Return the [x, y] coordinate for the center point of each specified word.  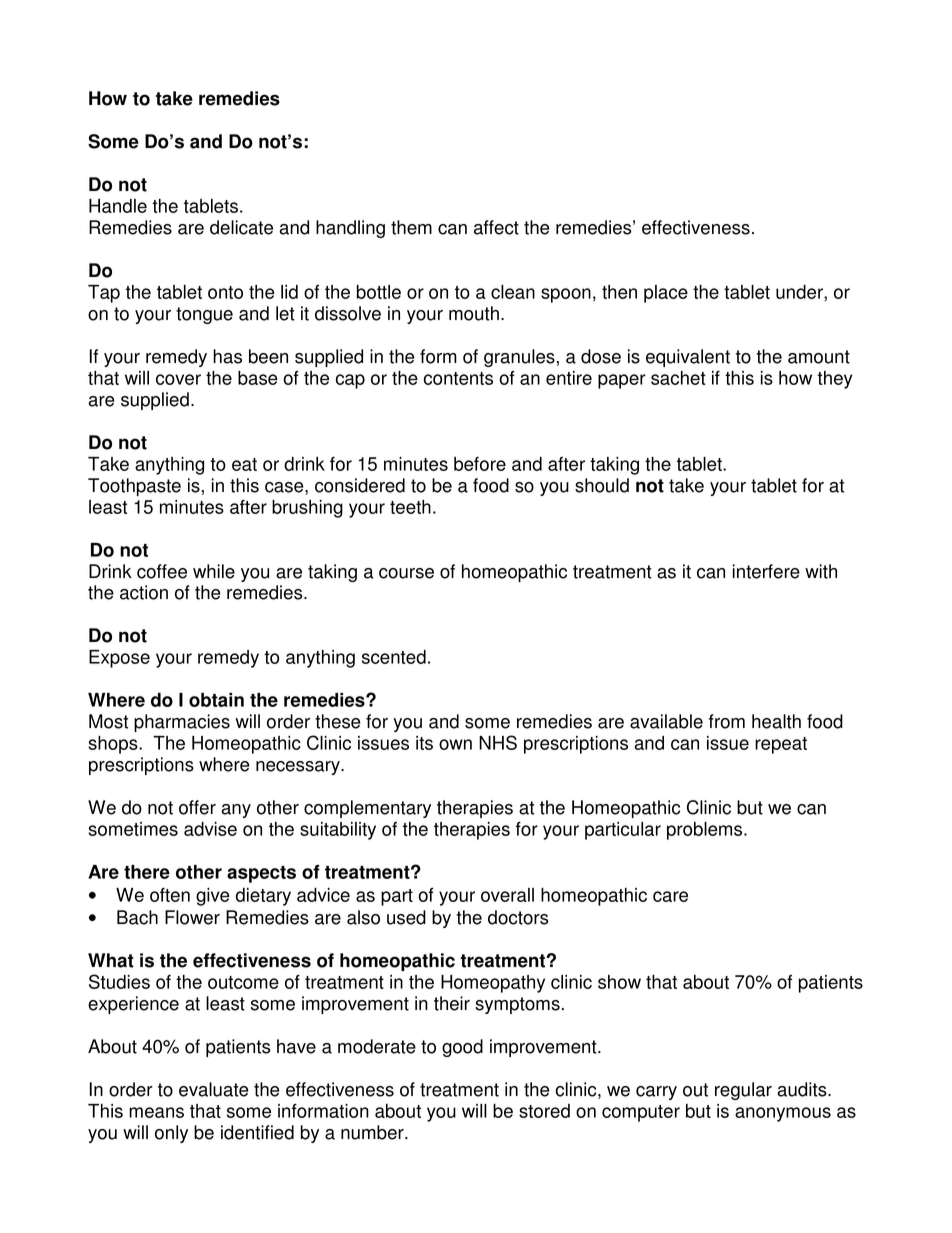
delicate [241, 227]
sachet [678, 378]
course [406, 573]
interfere [766, 571]
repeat [781, 745]
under [800, 292]
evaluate [214, 1089]
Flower [192, 917]
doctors [518, 917]
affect [496, 227]
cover [178, 379]
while [214, 571]
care [670, 896]
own [455, 744]
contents [458, 378]
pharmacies [182, 723]
